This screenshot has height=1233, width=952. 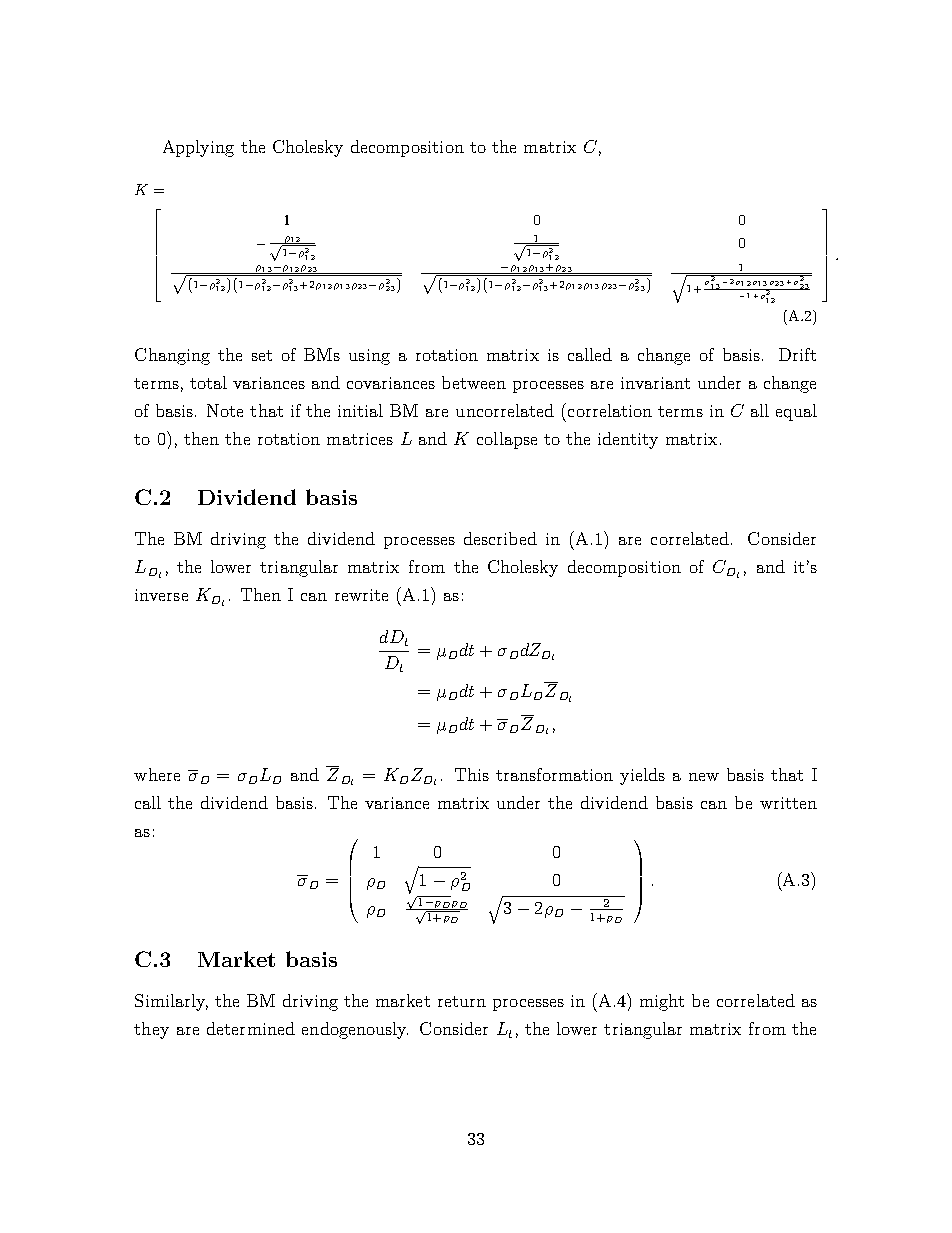 I want to click on described, so click(x=500, y=538).
